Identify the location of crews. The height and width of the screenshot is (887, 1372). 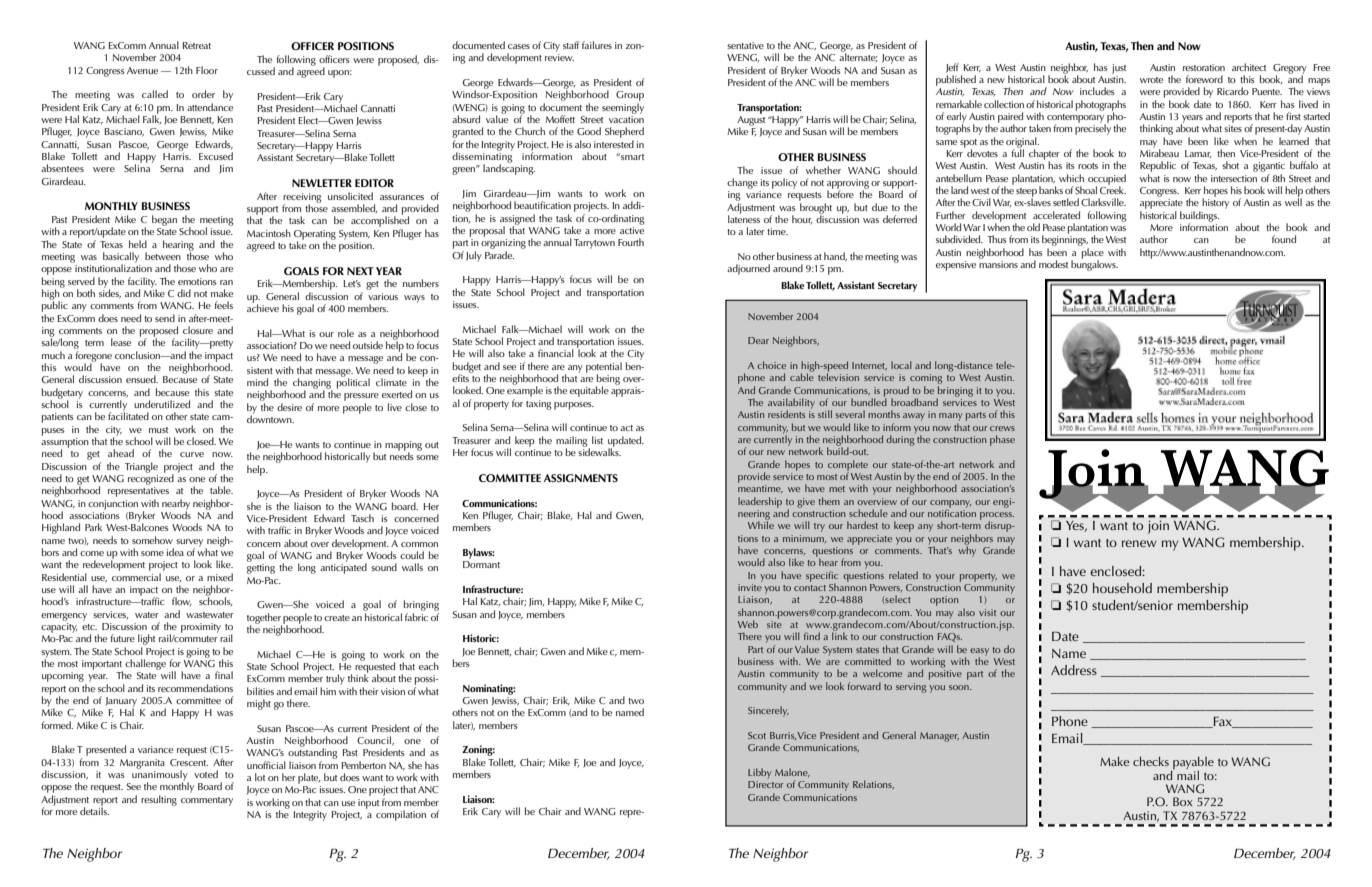
(1002, 428).
